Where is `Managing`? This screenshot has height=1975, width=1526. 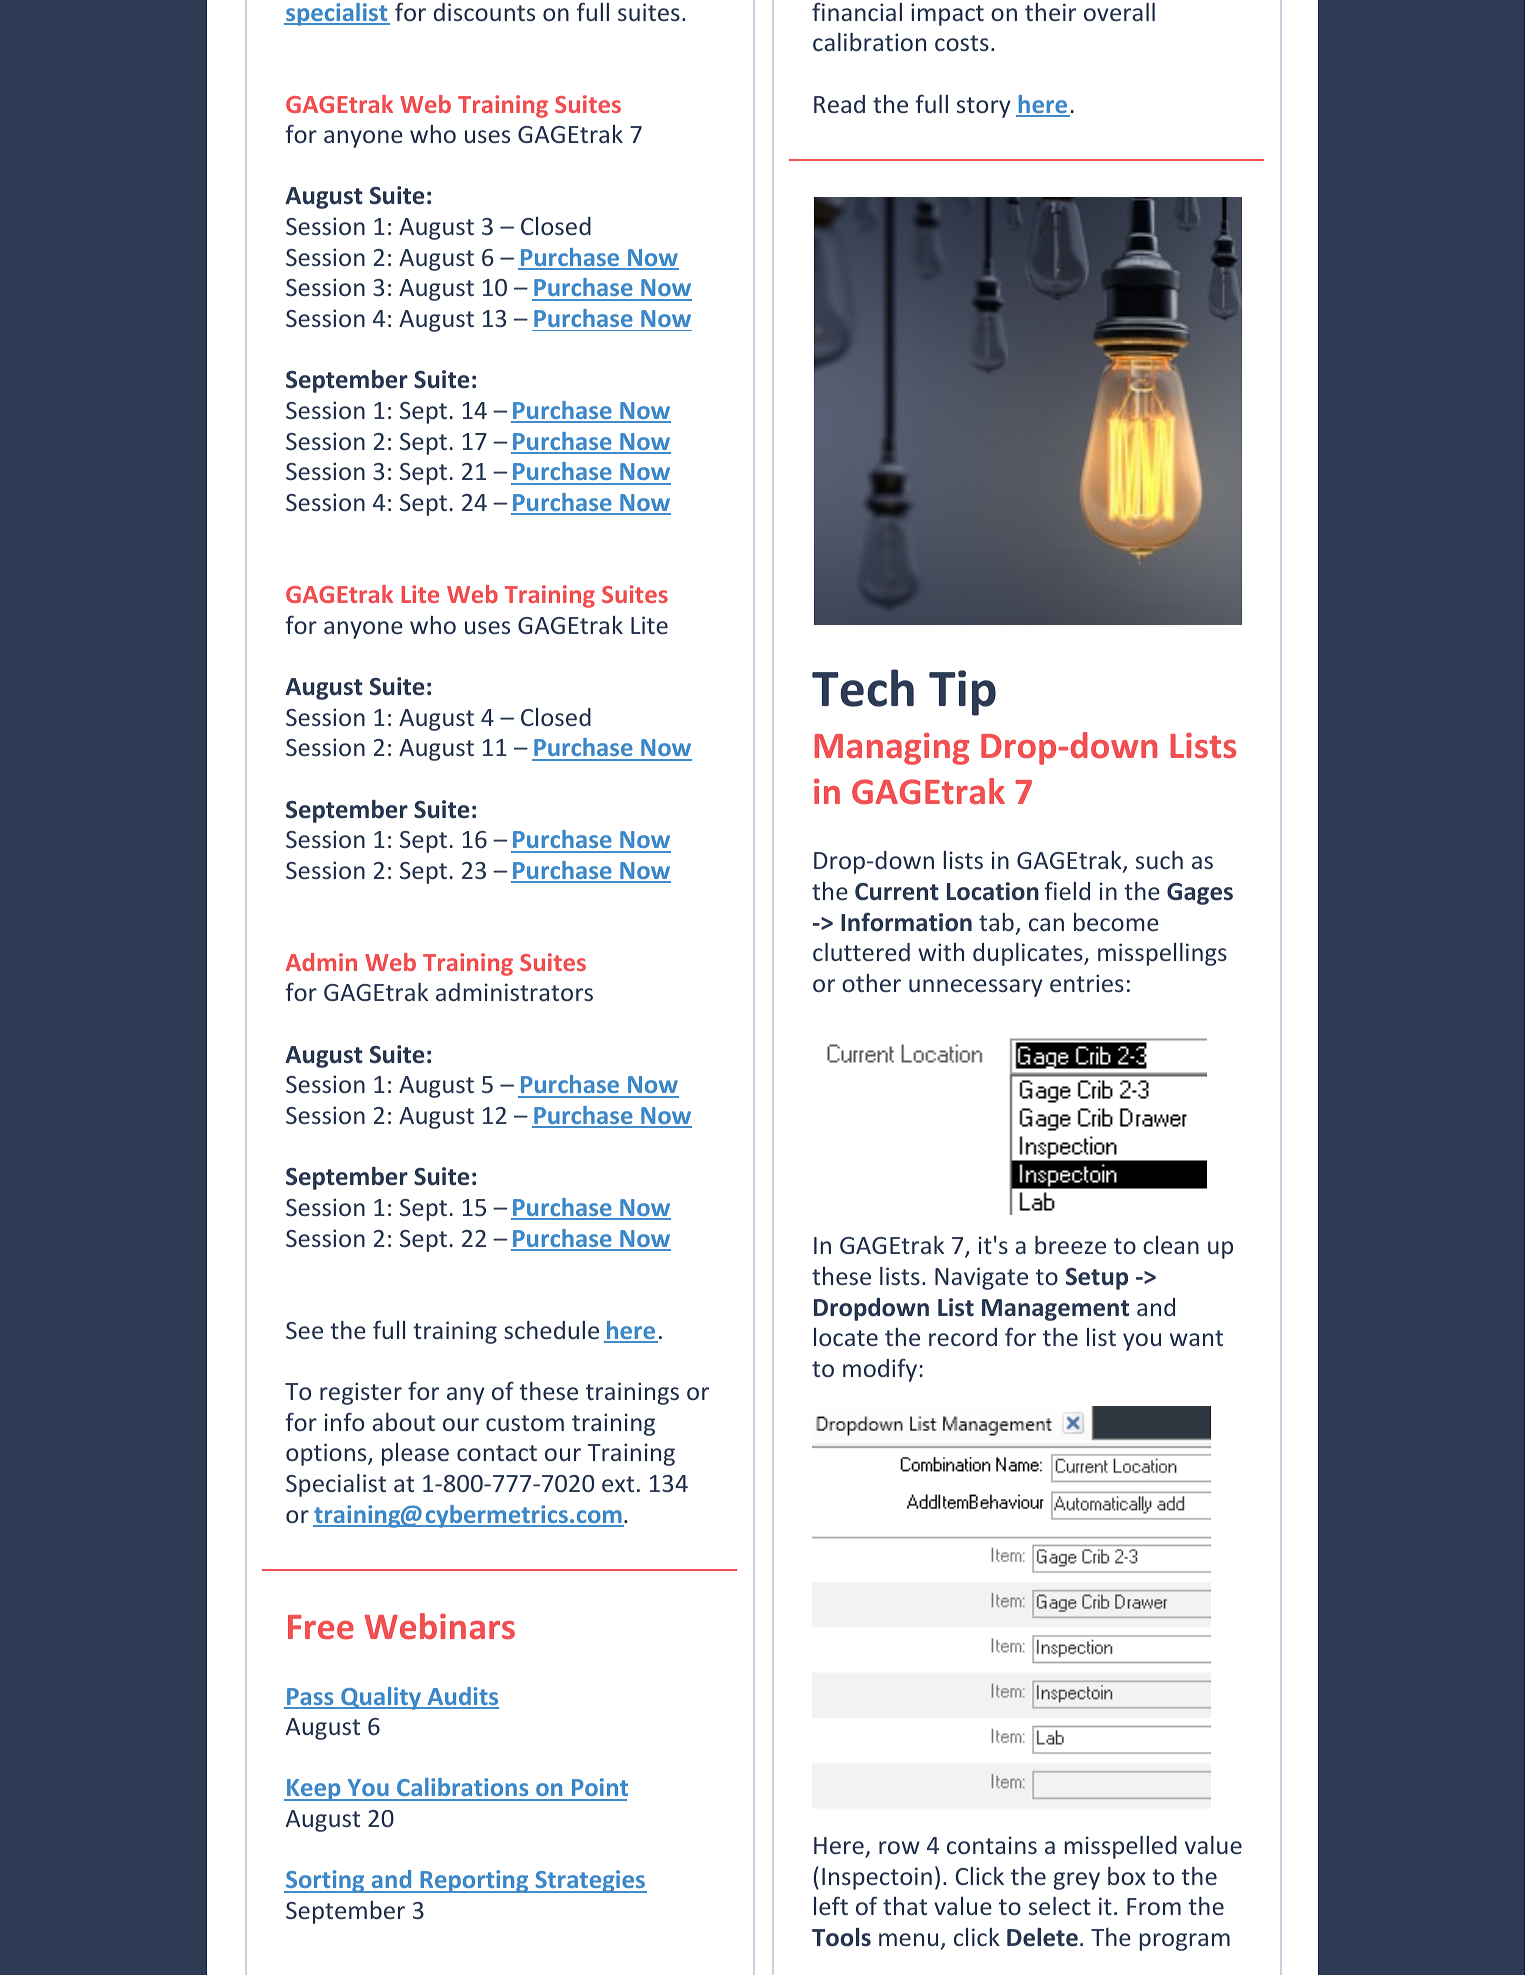 Managing is located at coordinates (892, 749).
